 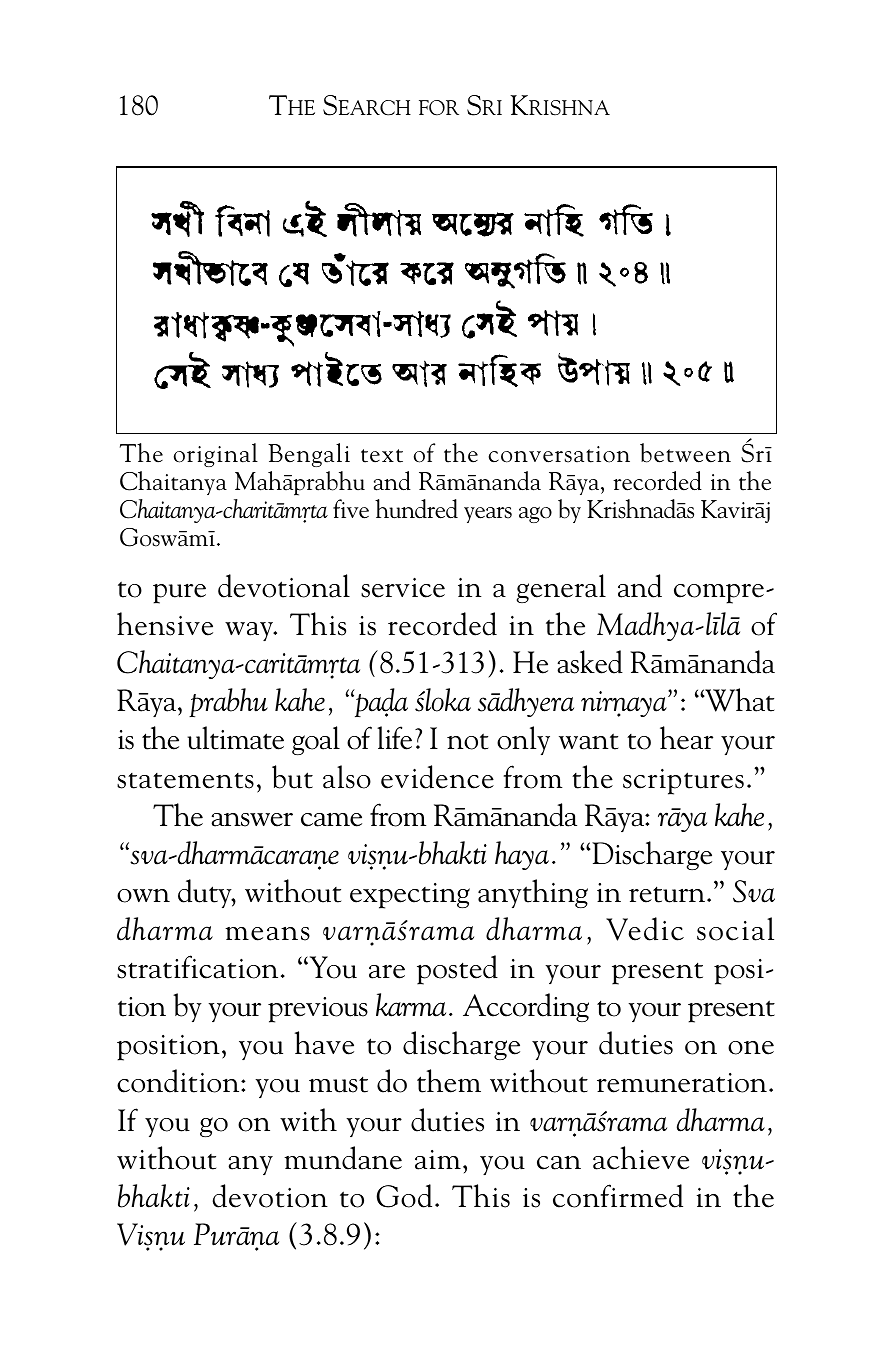 What do you see at coordinates (641, 1158) in the screenshot?
I see `achieve` at bounding box center [641, 1158].
